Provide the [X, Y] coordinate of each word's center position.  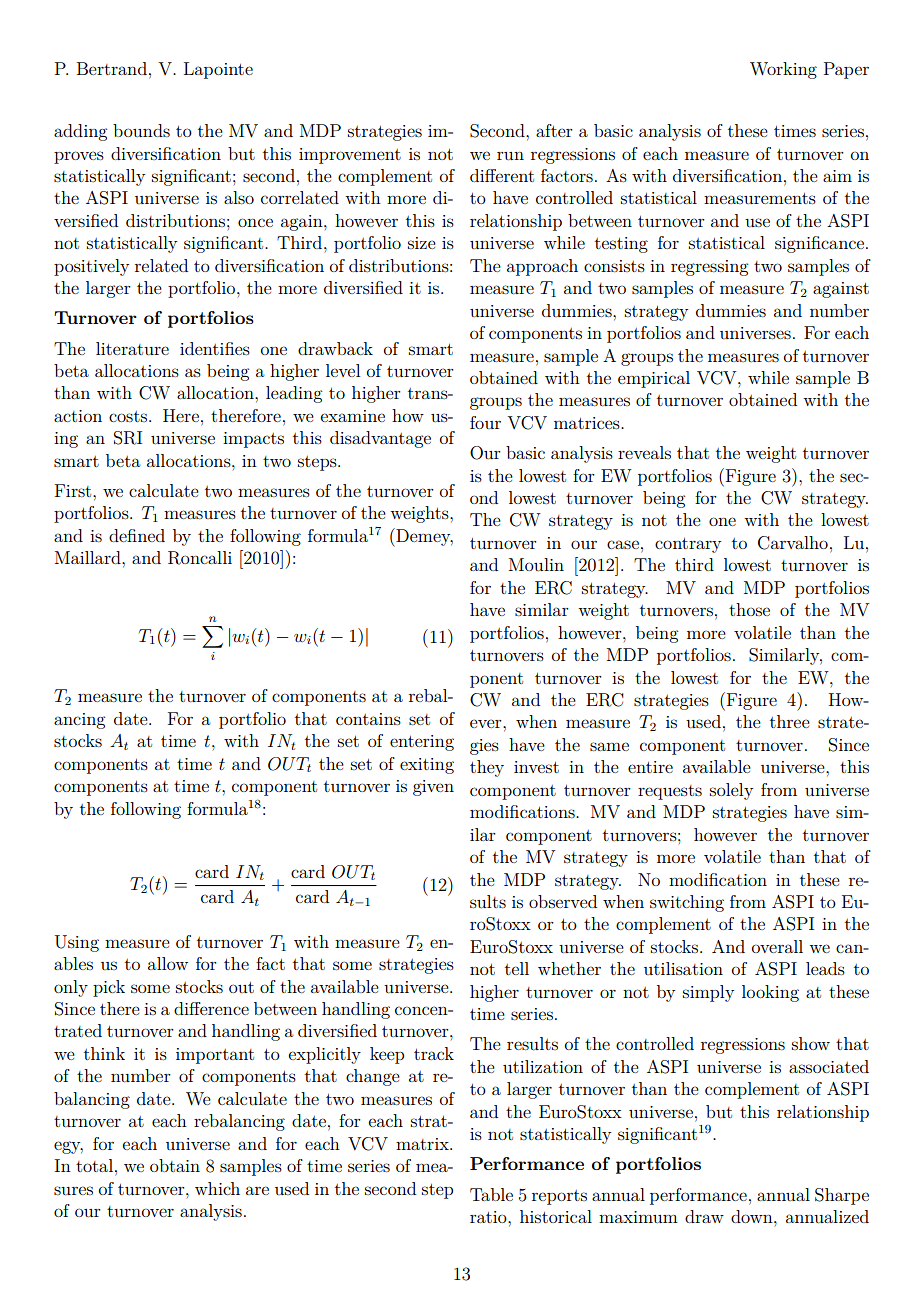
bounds [141, 130]
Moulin [536, 564]
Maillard [89, 557]
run [510, 156]
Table [491, 1194]
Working [783, 70]
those [749, 609]
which [217, 1188]
